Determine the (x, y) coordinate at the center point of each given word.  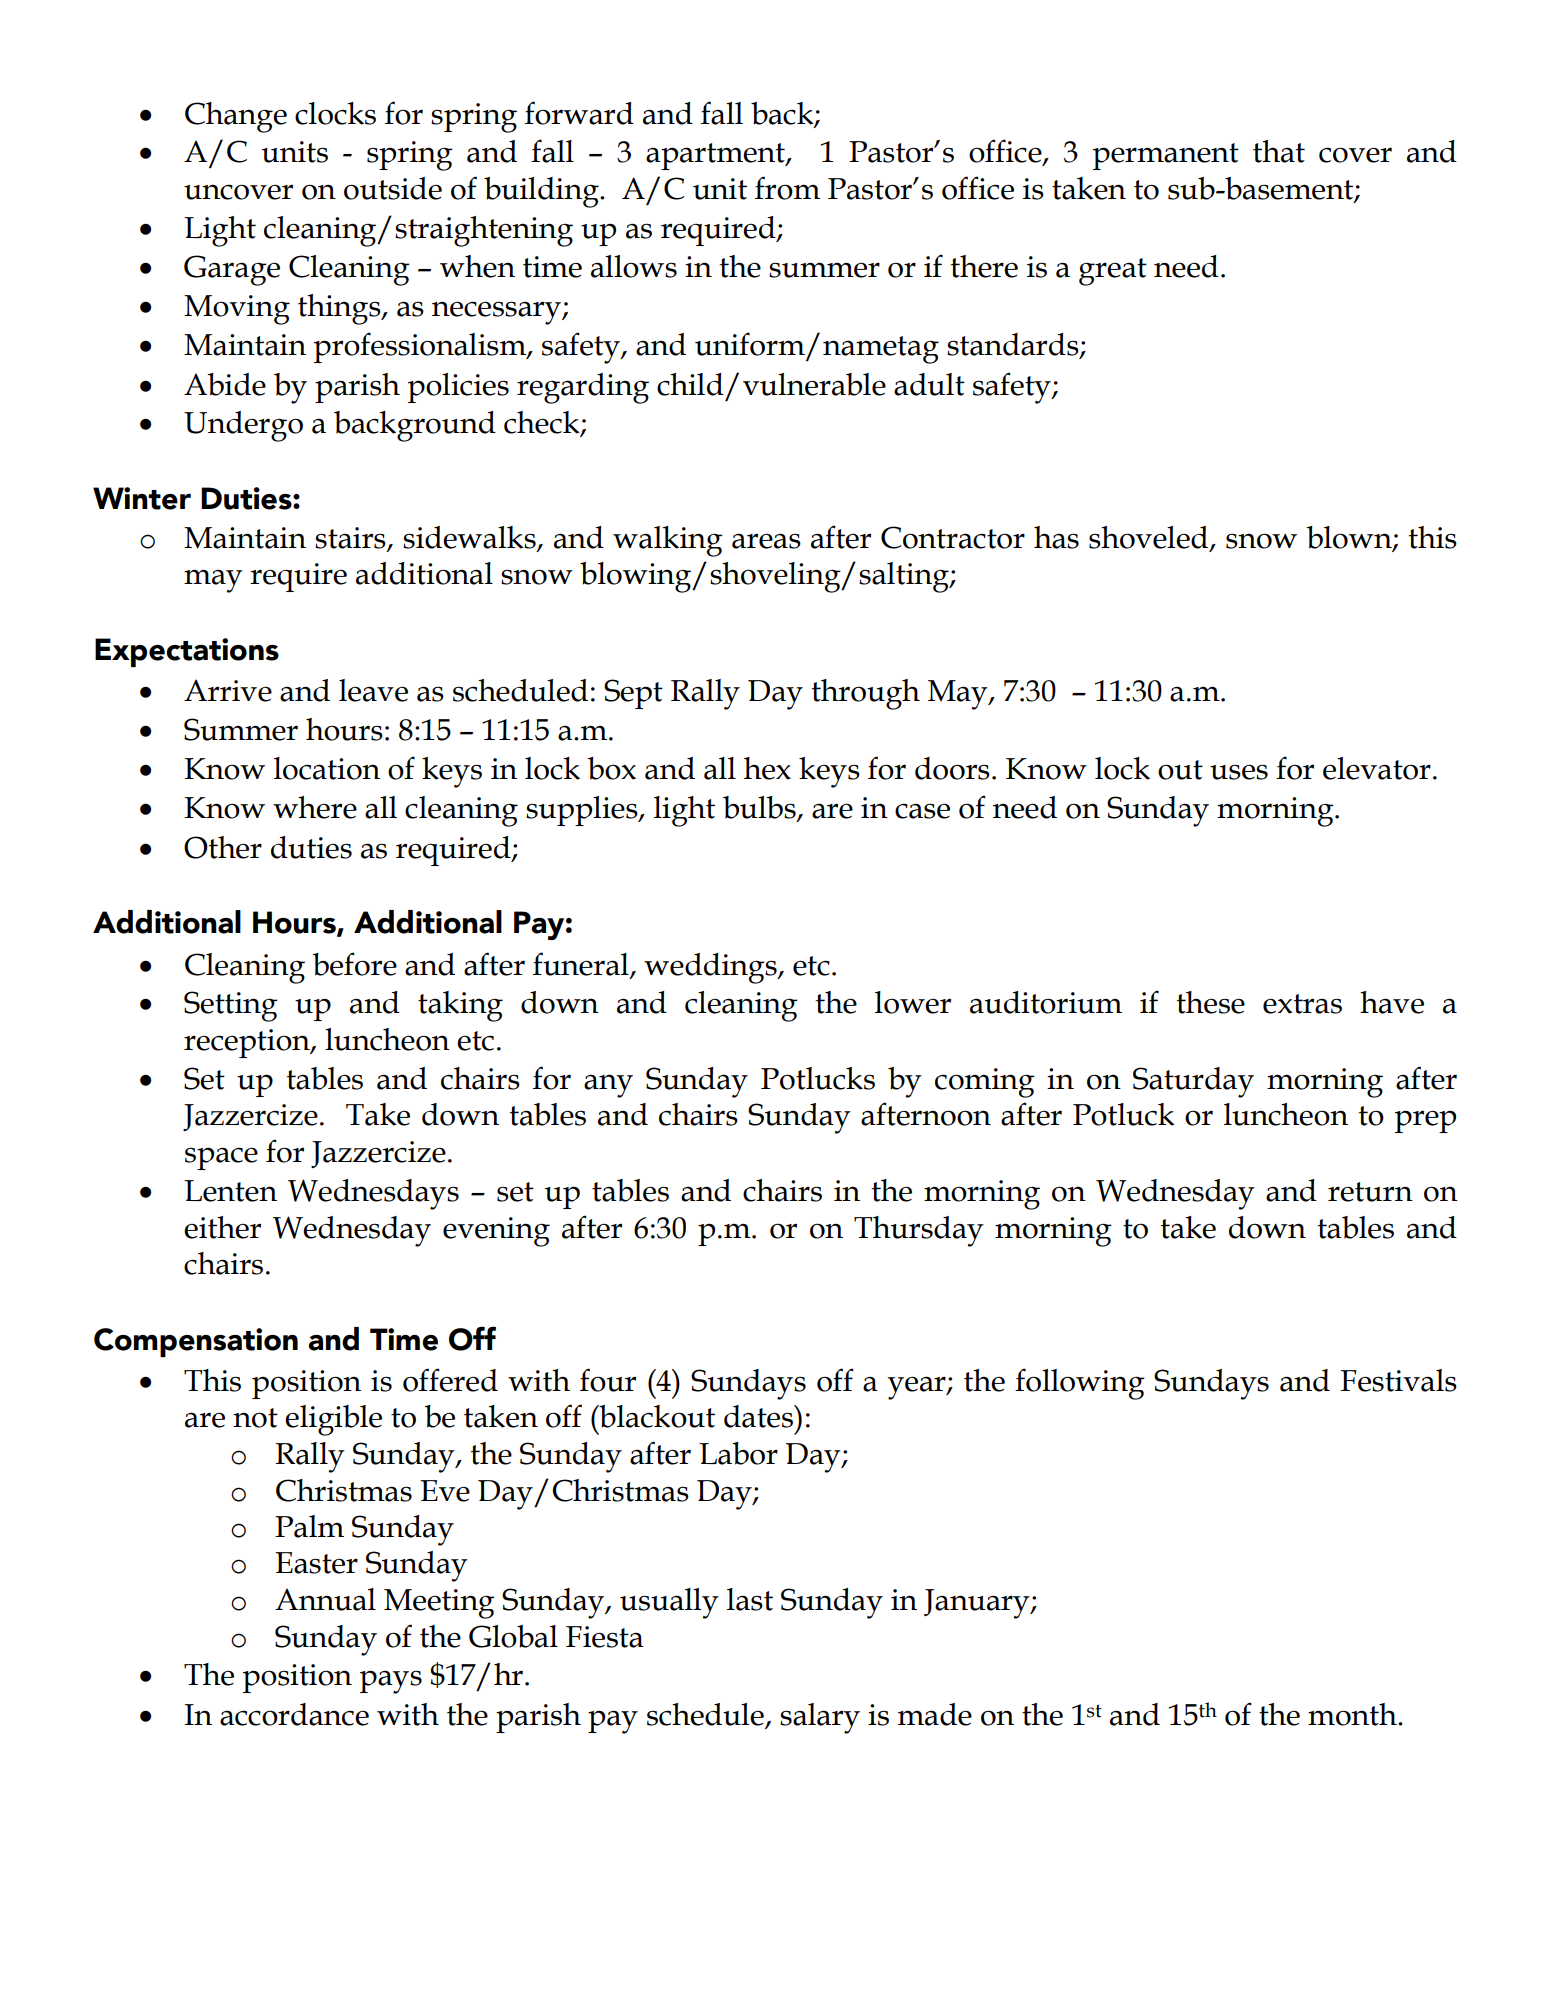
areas (766, 541)
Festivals (1398, 1380)
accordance (294, 1714)
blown (1350, 538)
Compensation (196, 1342)
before (354, 964)
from (787, 188)
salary (820, 1718)
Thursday (919, 1231)
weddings (711, 968)
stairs (351, 539)
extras (1302, 1004)
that (1279, 151)
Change (236, 117)
